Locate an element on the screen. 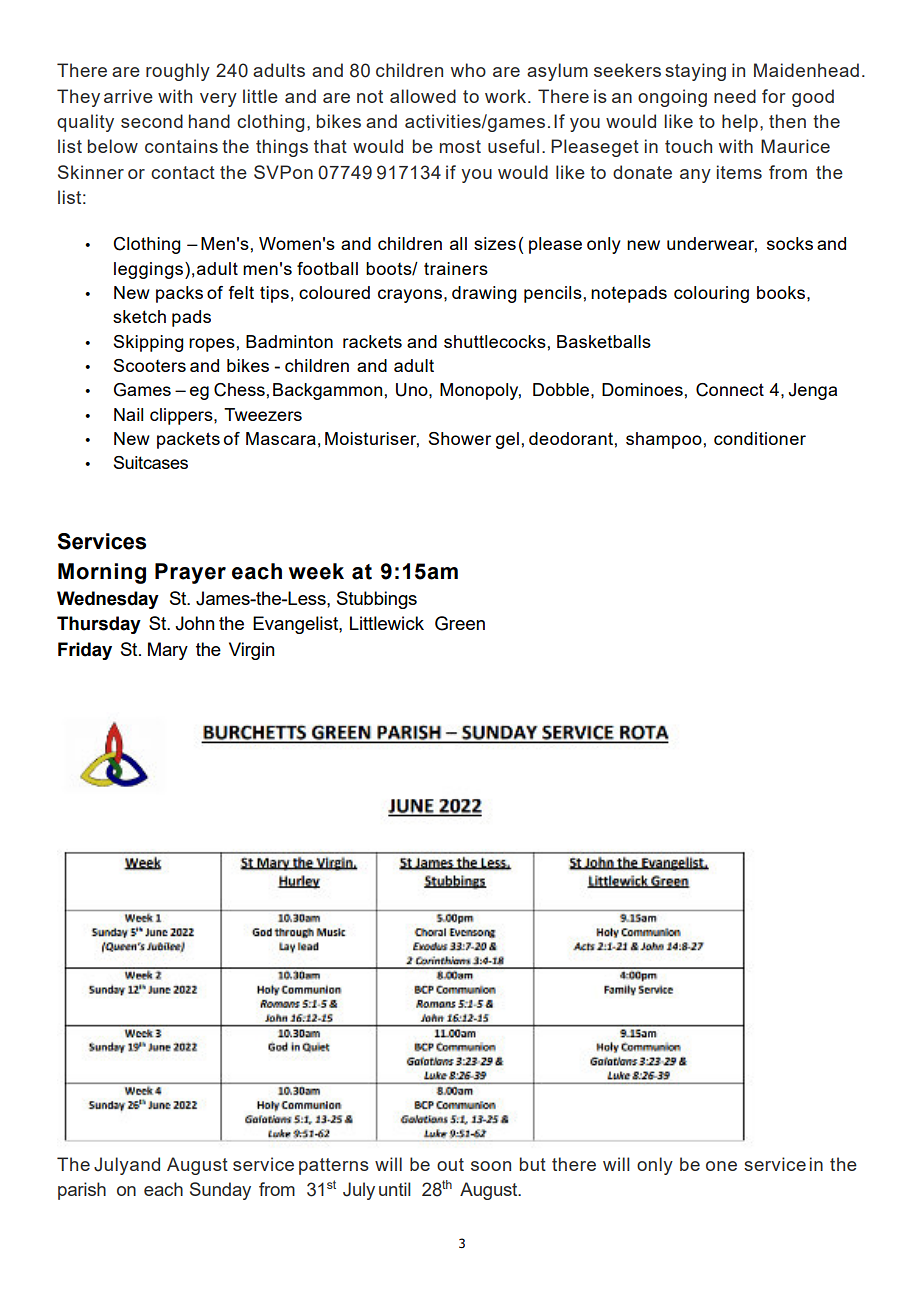 This screenshot has height=1308, width=924. Green is located at coordinates (460, 623).
